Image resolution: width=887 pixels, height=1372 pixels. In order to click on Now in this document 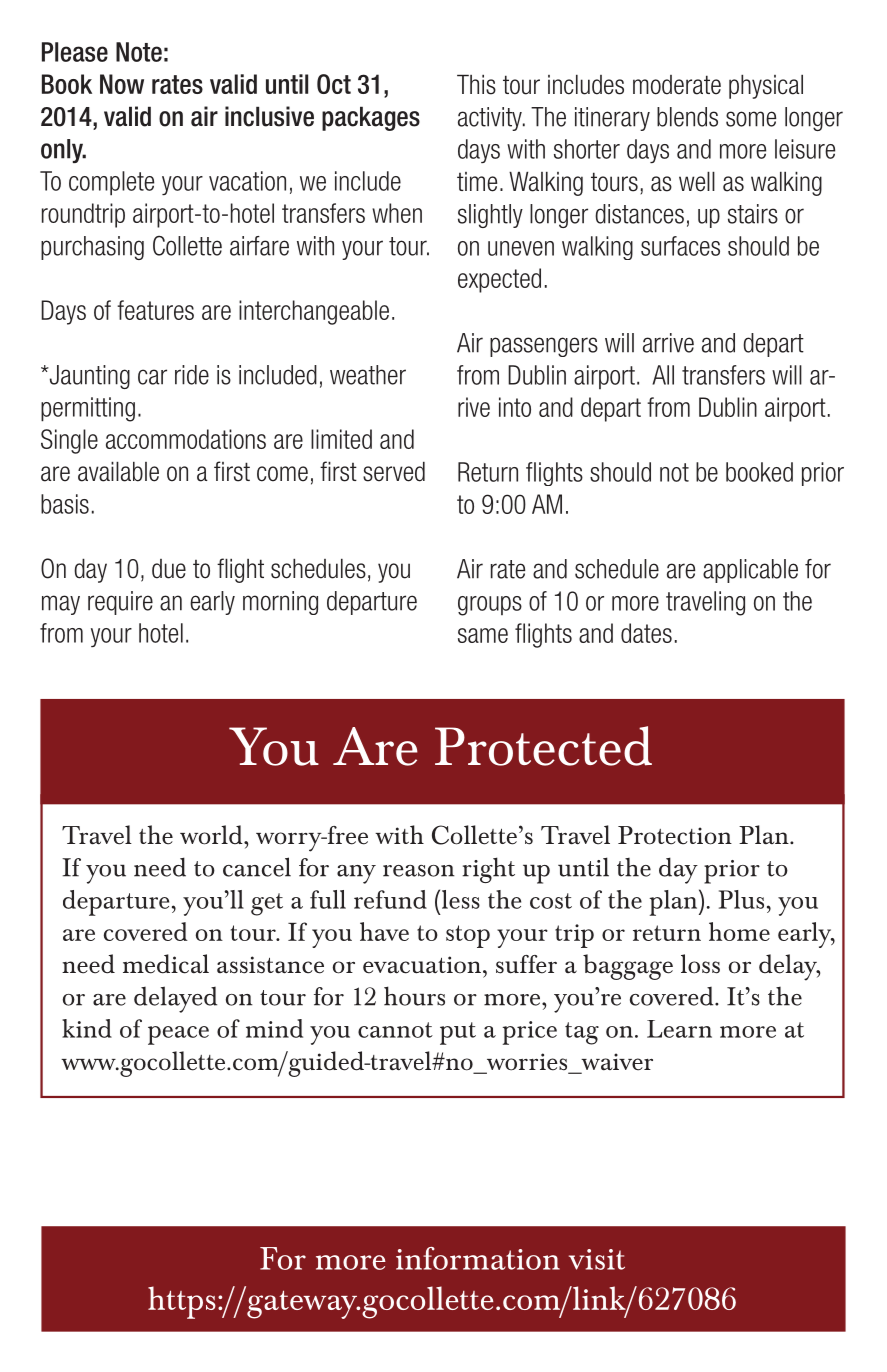, I will do `click(122, 84)`.
